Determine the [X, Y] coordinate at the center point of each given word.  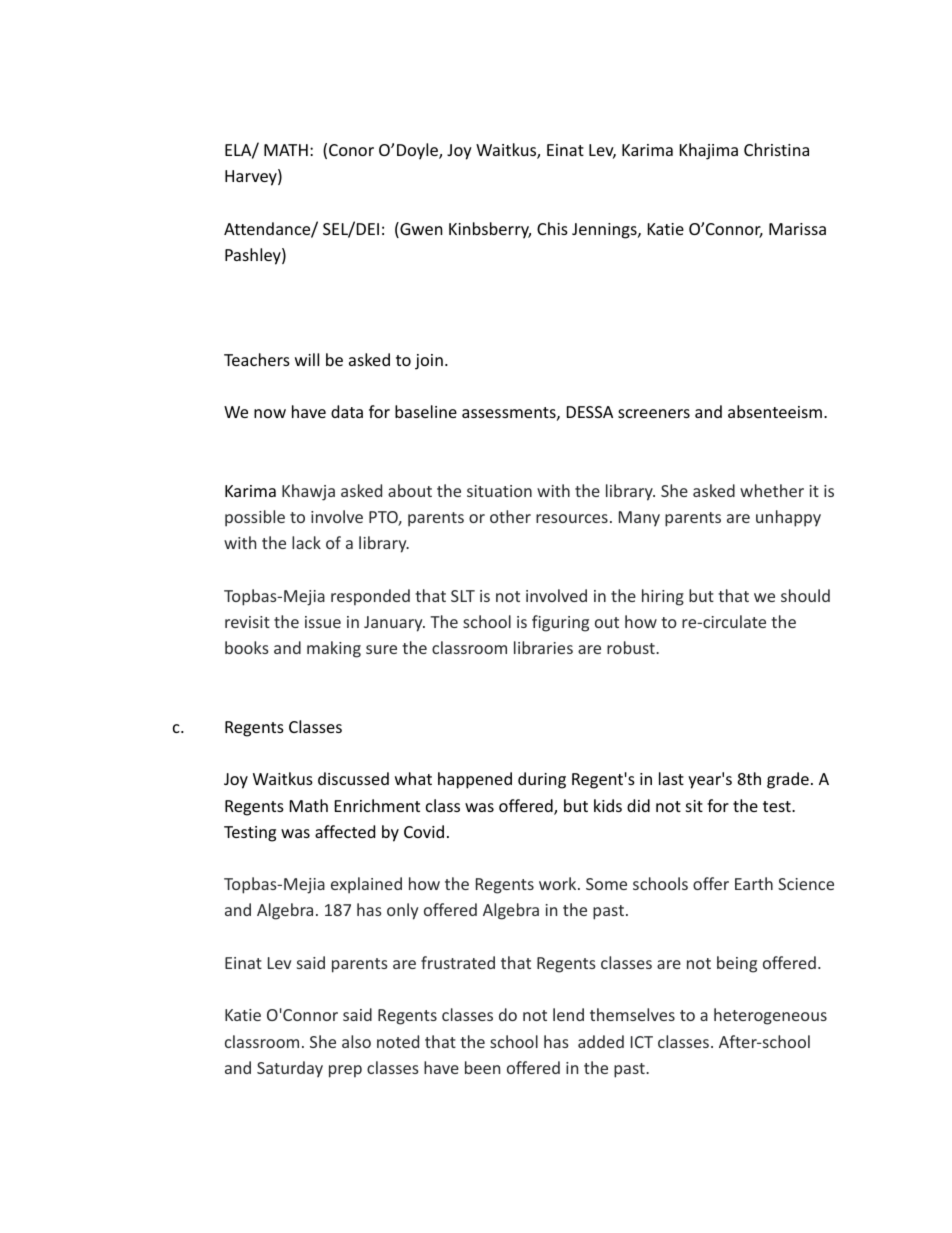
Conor [351, 150]
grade [788, 780]
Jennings [605, 231]
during [542, 780]
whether [772, 490]
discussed [353, 778]
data [347, 411]
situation [499, 491]
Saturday [290, 1069]
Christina [776, 149]
